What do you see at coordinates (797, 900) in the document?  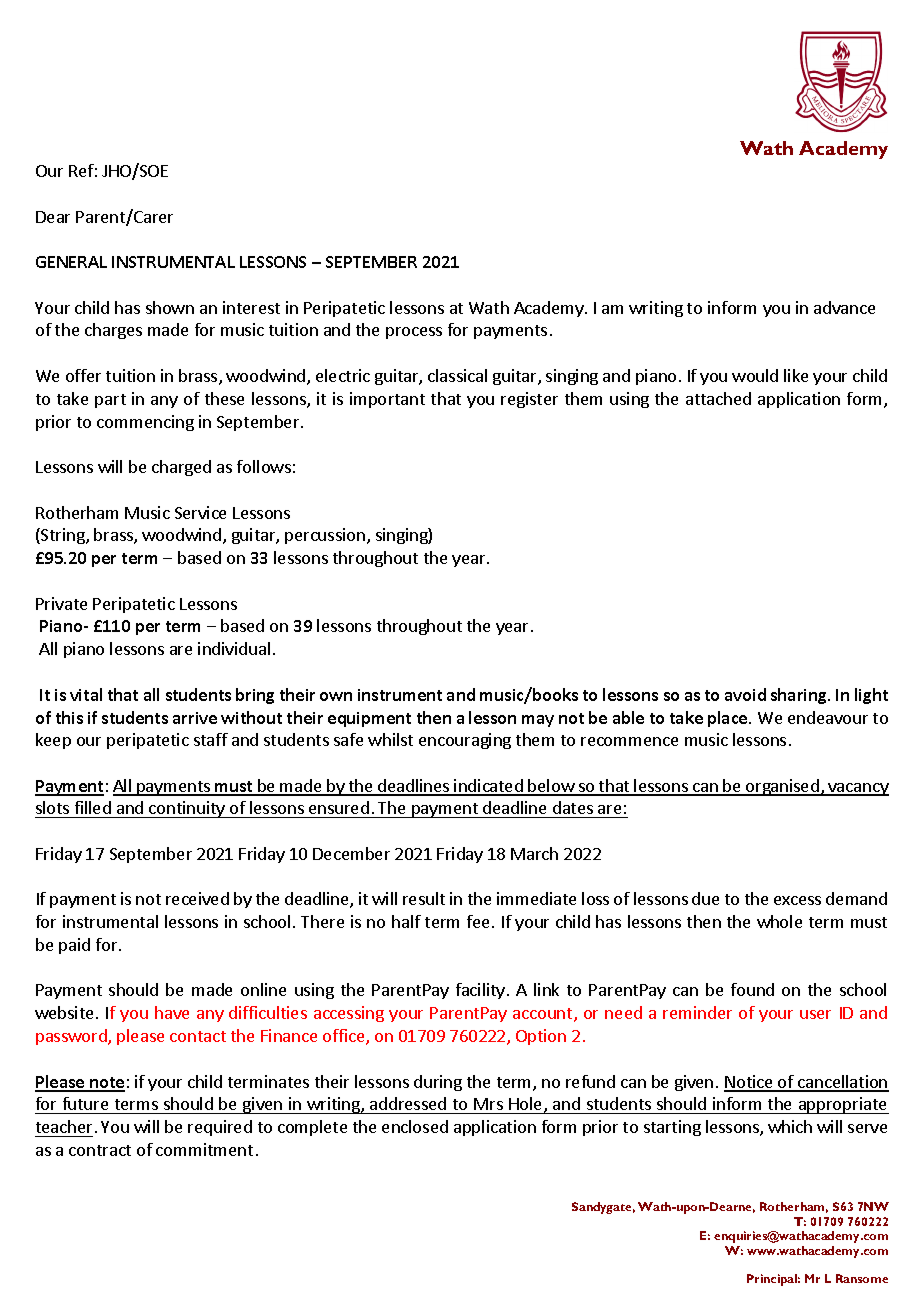 I see `excess` at bounding box center [797, 900].
